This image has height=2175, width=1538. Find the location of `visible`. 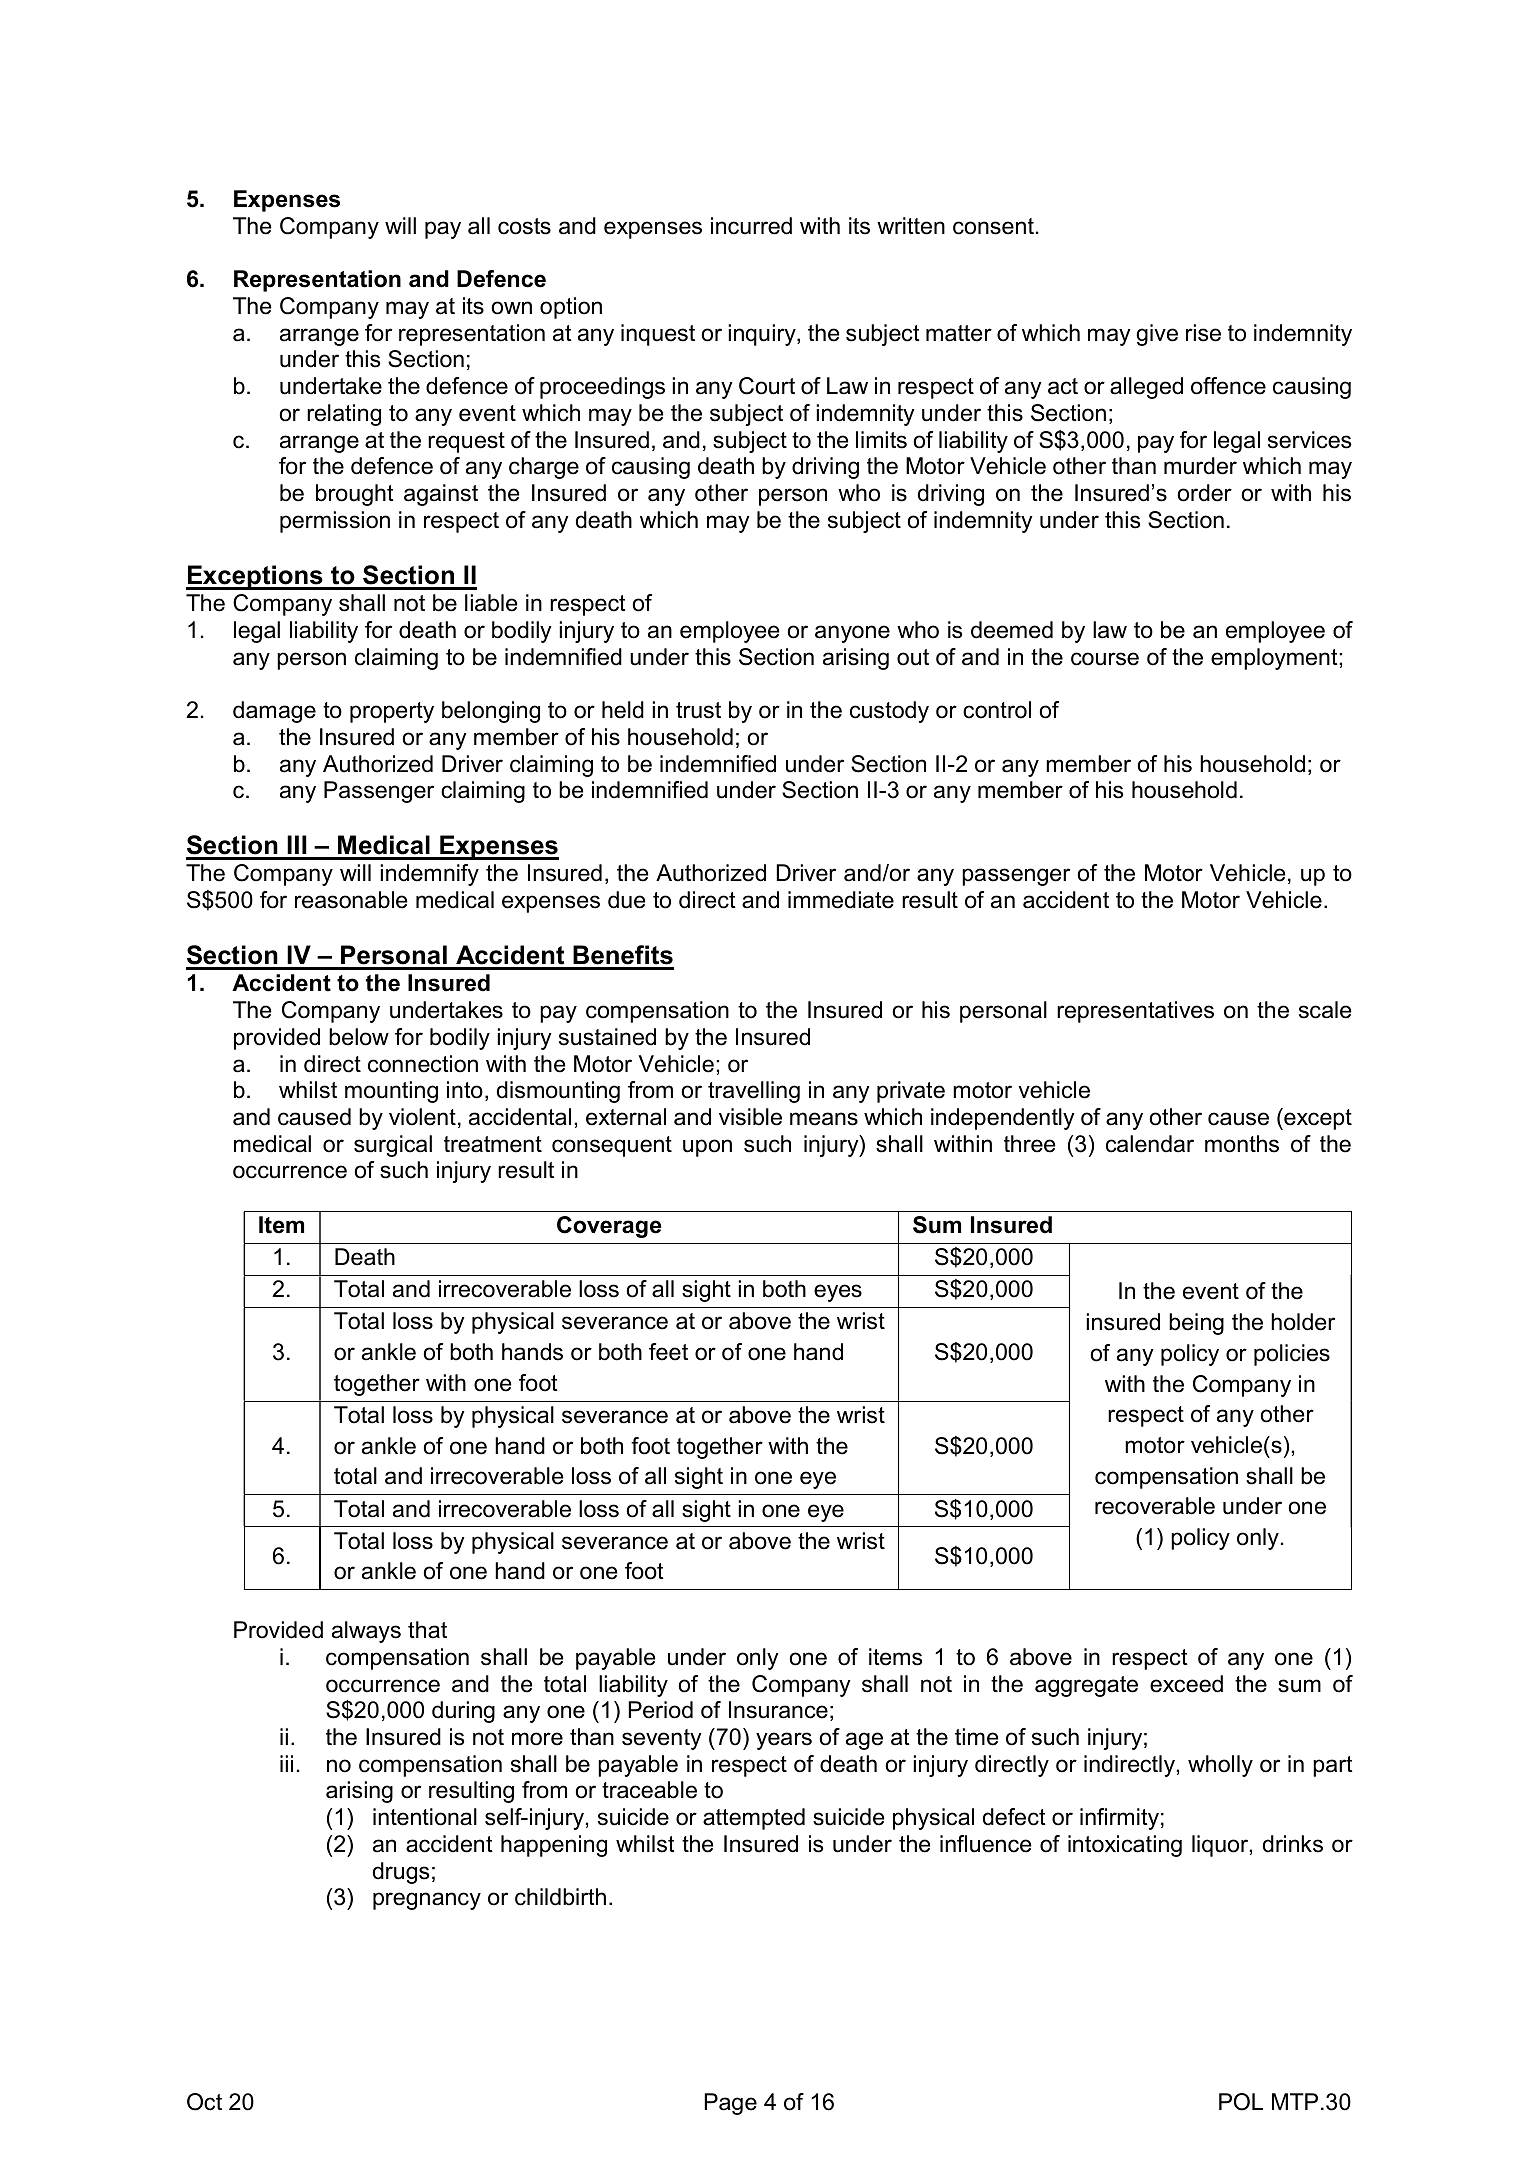

visible is located at coordinates (750, 1117).
